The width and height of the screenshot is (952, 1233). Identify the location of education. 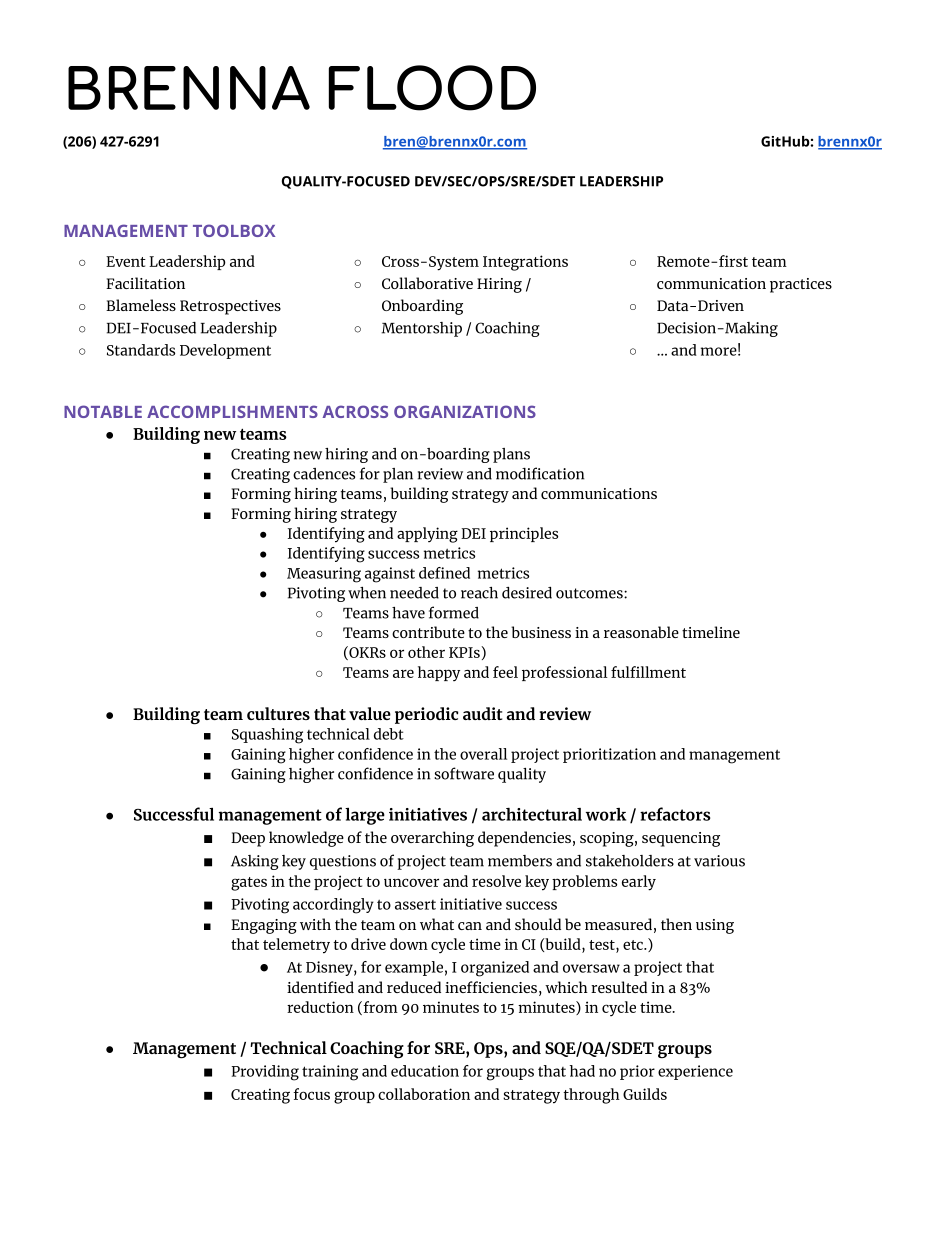
(425, 1071).
